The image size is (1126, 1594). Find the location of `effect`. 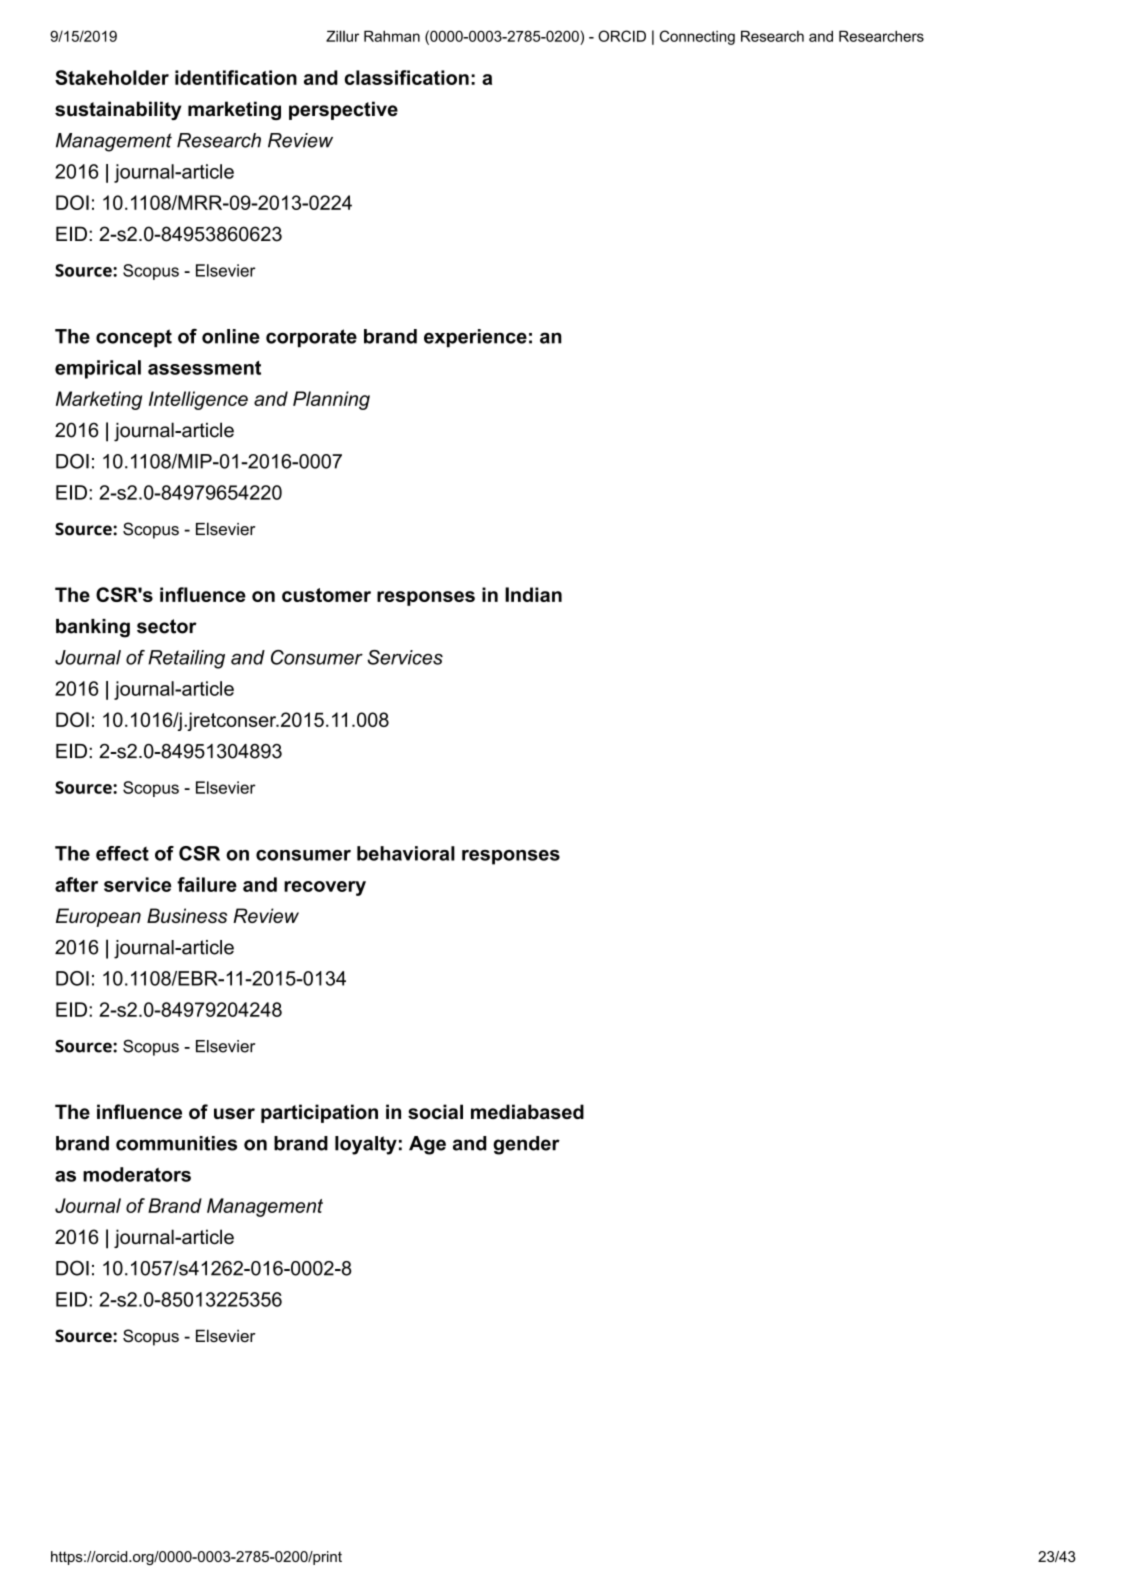

effect is located at coordinates (122, 853).
